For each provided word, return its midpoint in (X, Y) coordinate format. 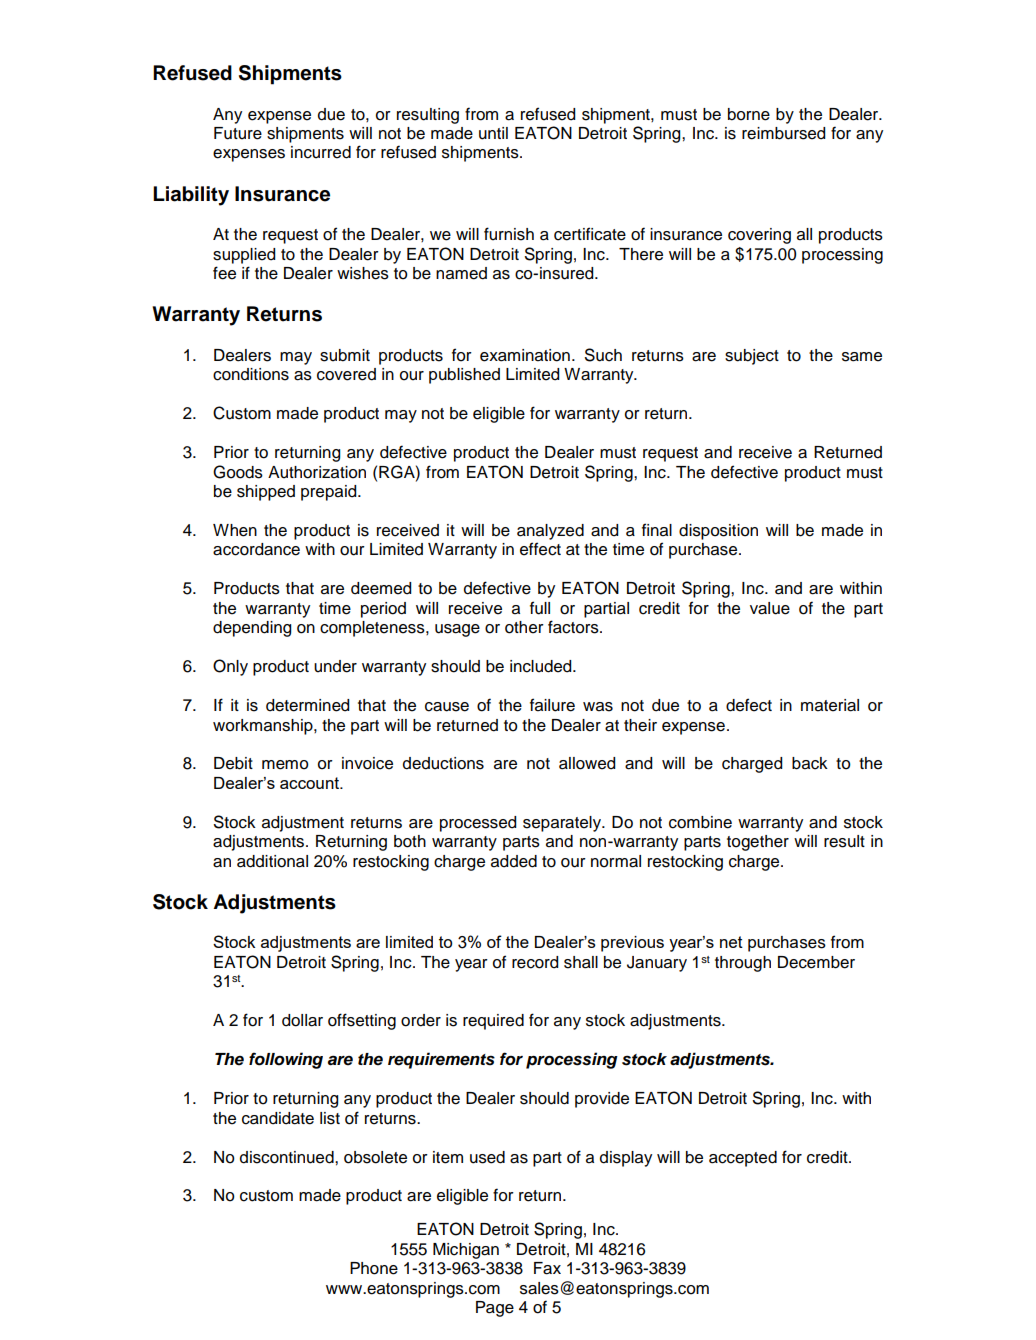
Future (238, 133)
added (514, 861)
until (493, 133)
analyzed (550, 532)
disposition (718, 532)
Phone (374, 1268)
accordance (256, 549)
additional (272, 861)
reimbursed (783, 133)
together (758, 843)
